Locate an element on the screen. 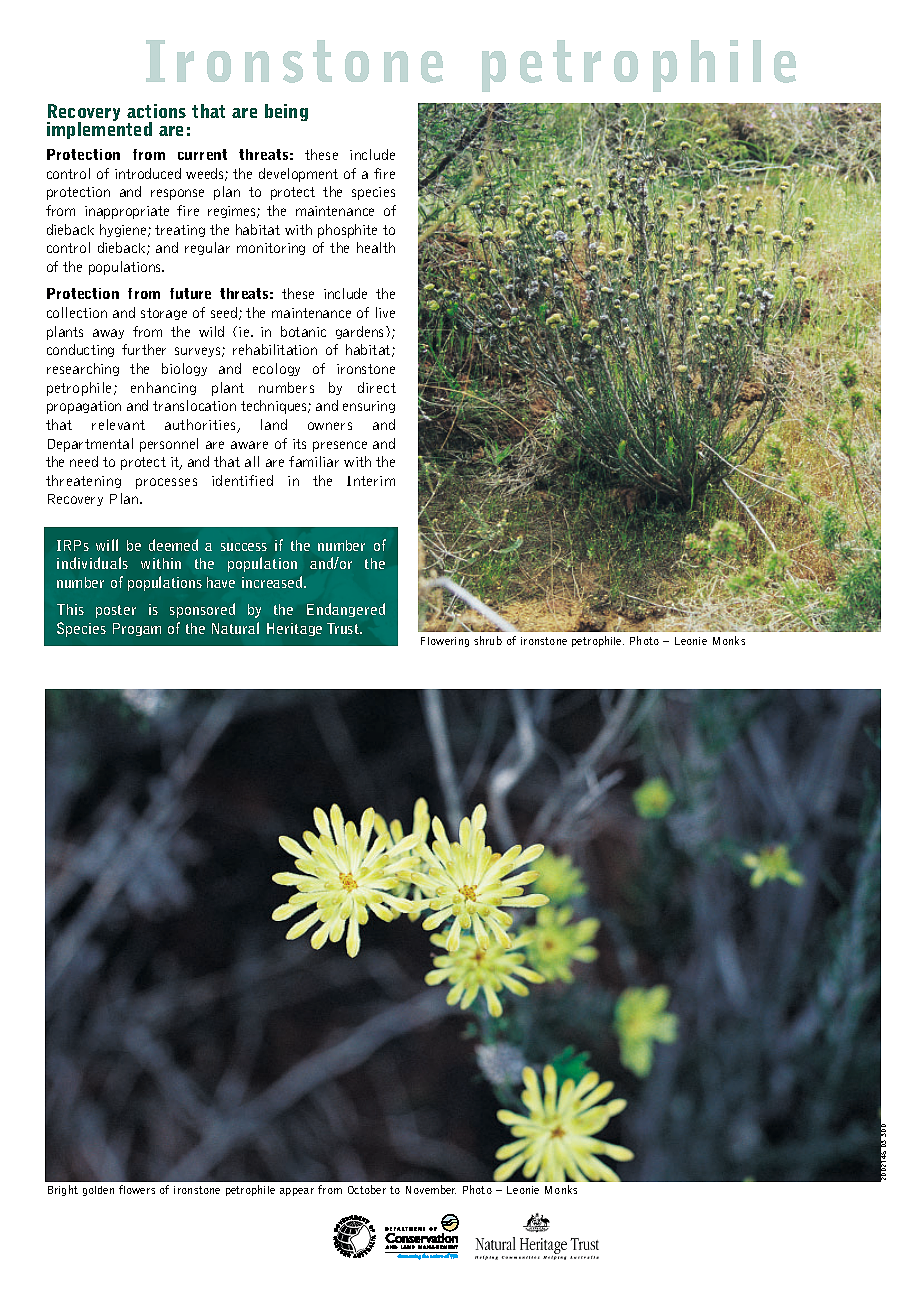  Flowering is located at coordinates (445, 642).
